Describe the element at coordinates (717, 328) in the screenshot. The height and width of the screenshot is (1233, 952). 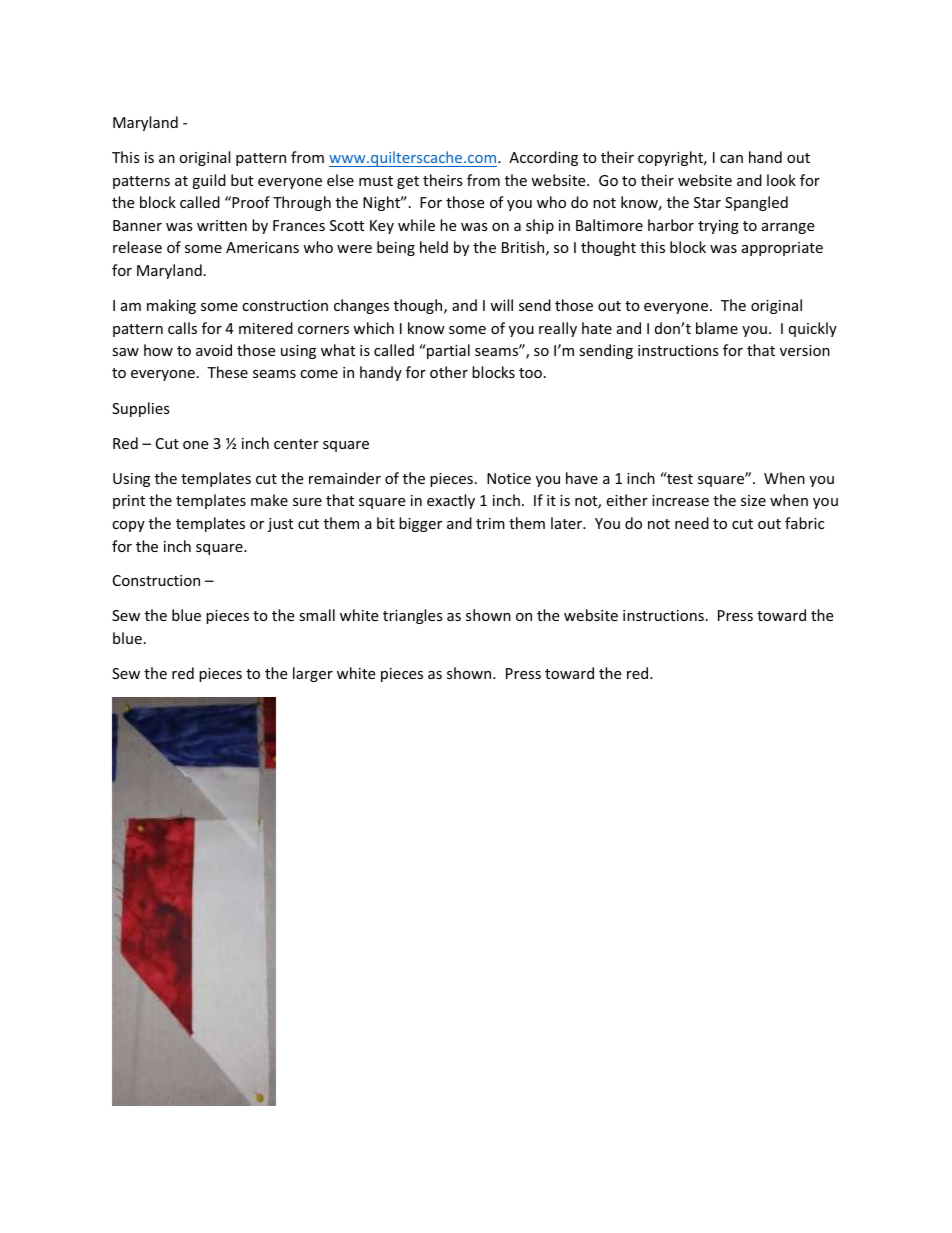
I see `blame` at that location.
